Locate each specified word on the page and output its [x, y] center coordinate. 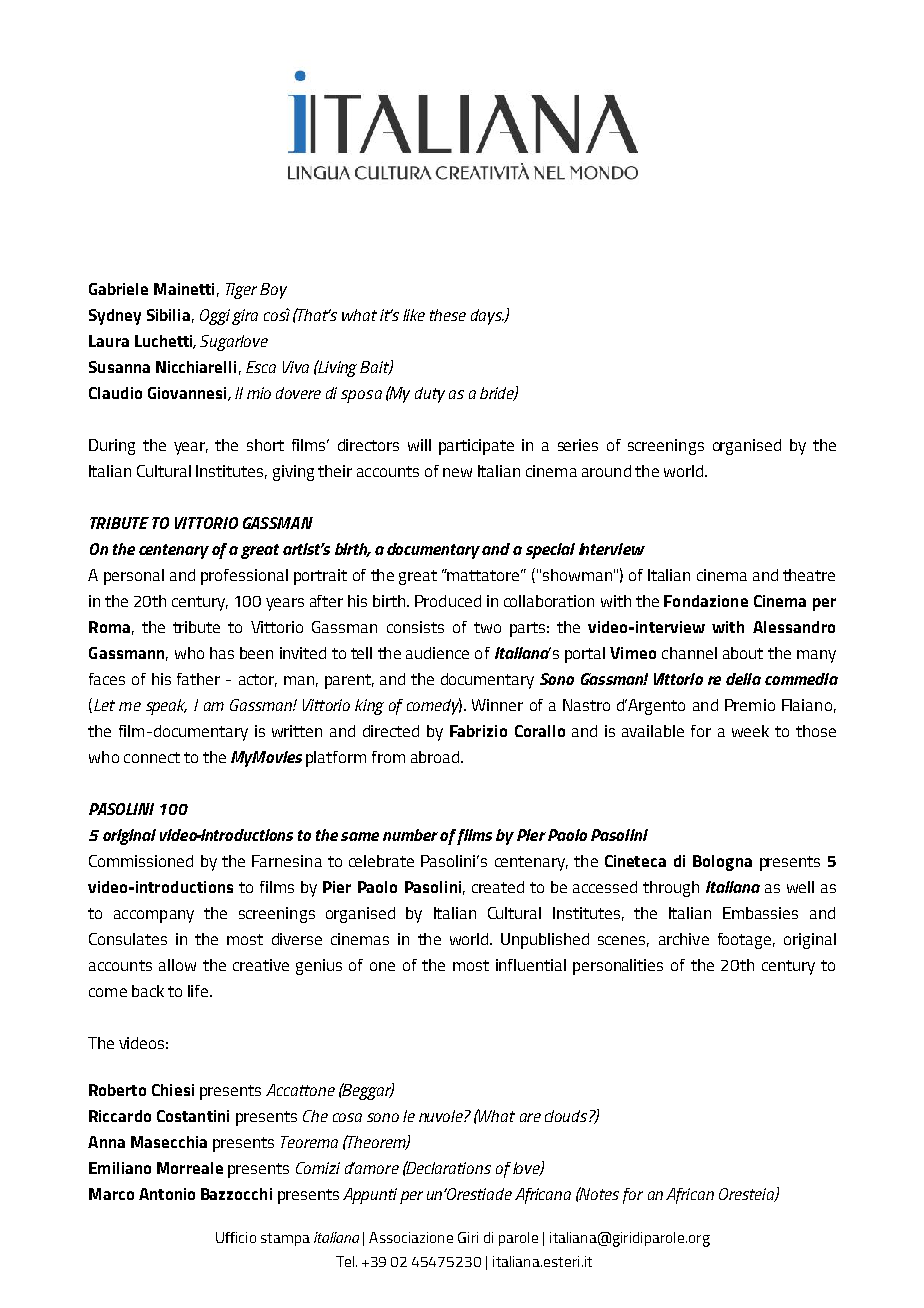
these [448, 315]
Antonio [167, 1194]
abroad [435, 757]
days [488, 317]
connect [152, 757]
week [750, 731]
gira [245, 317]
